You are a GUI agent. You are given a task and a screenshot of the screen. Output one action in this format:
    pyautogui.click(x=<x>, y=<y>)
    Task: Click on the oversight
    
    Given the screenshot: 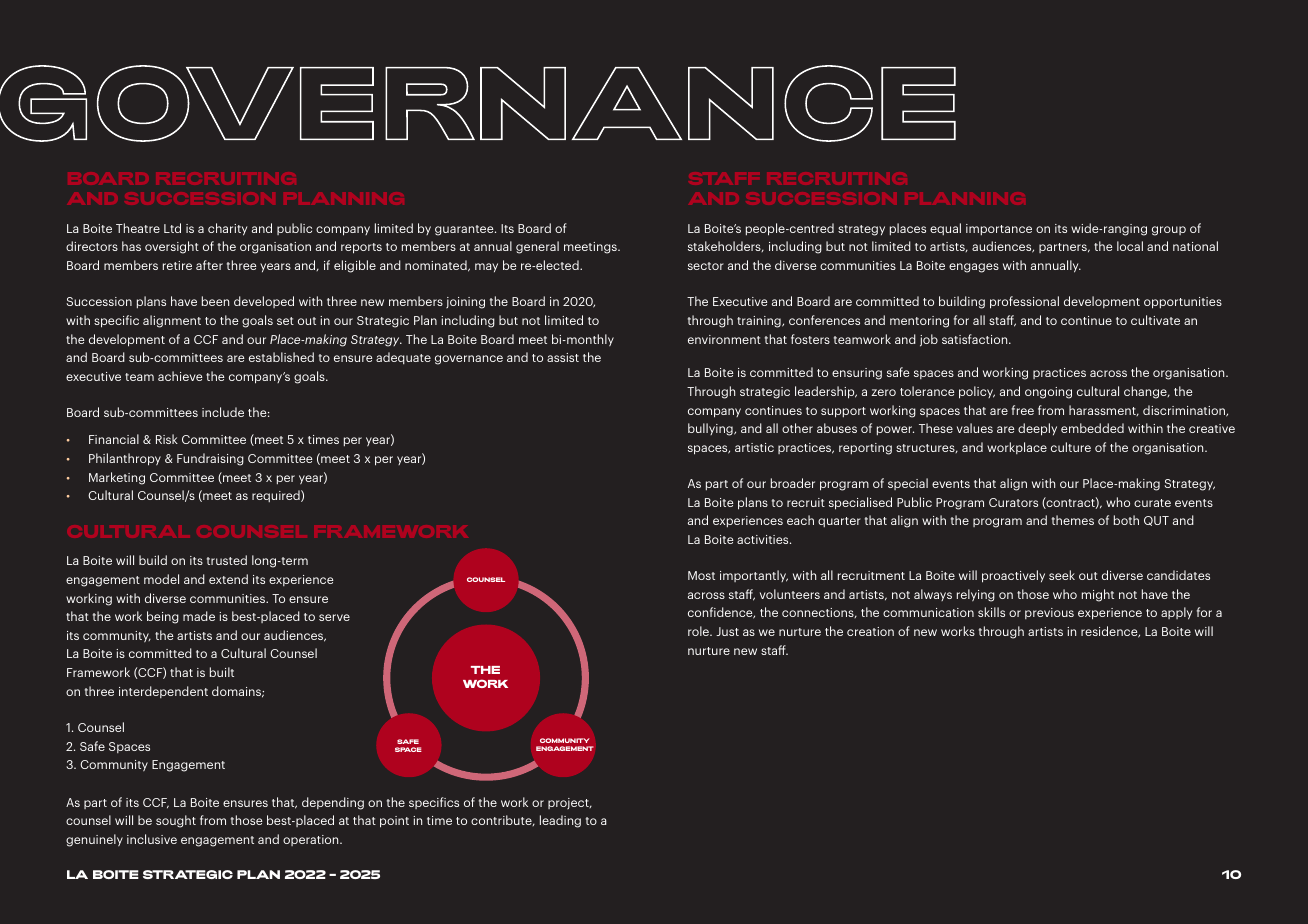 What is the action you would take?
    pyautogui.click(x=172, y=247)
